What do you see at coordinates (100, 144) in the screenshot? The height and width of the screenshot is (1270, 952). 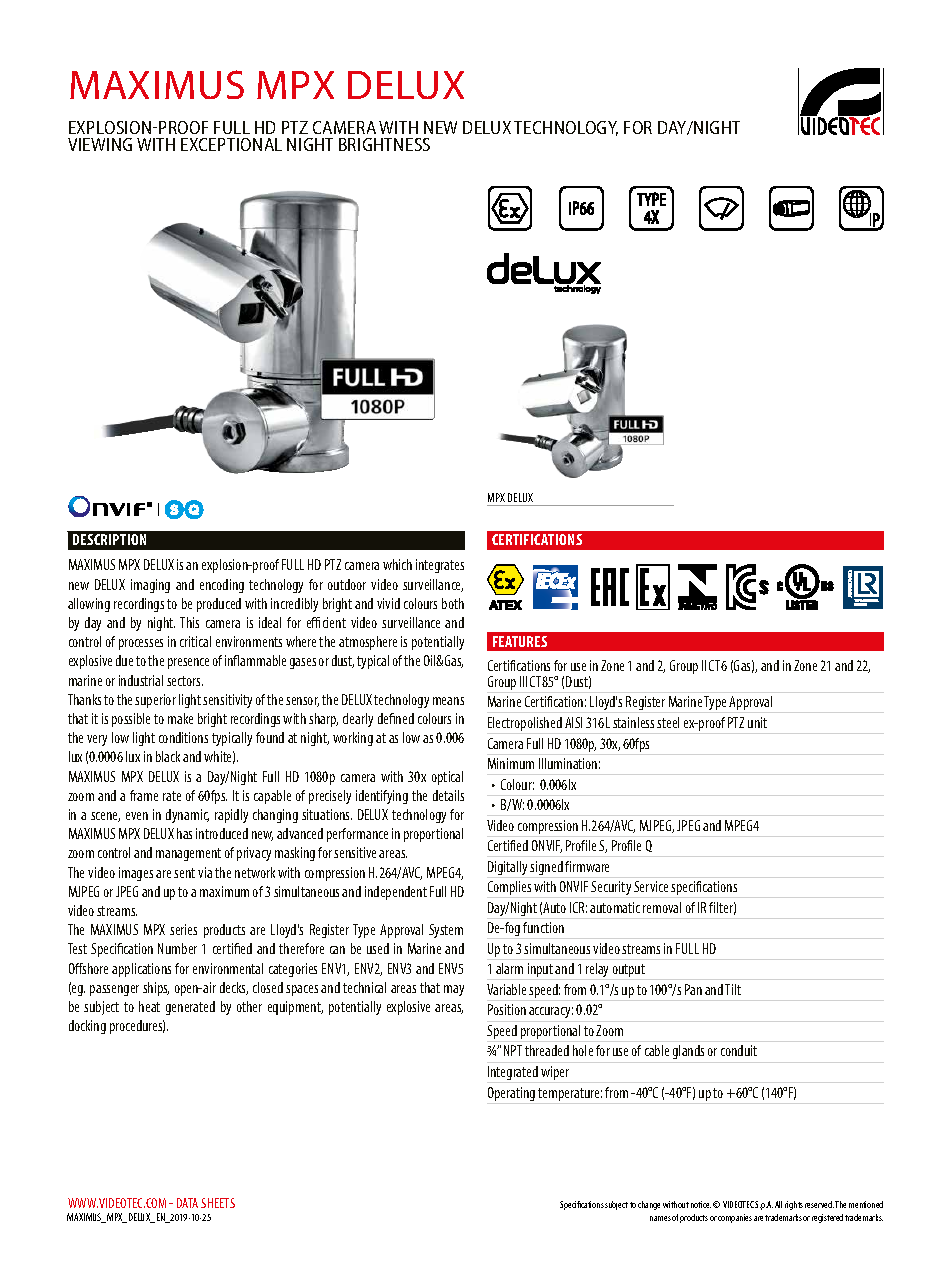 I see `VIEWING` at bounding box center [100, 144].
